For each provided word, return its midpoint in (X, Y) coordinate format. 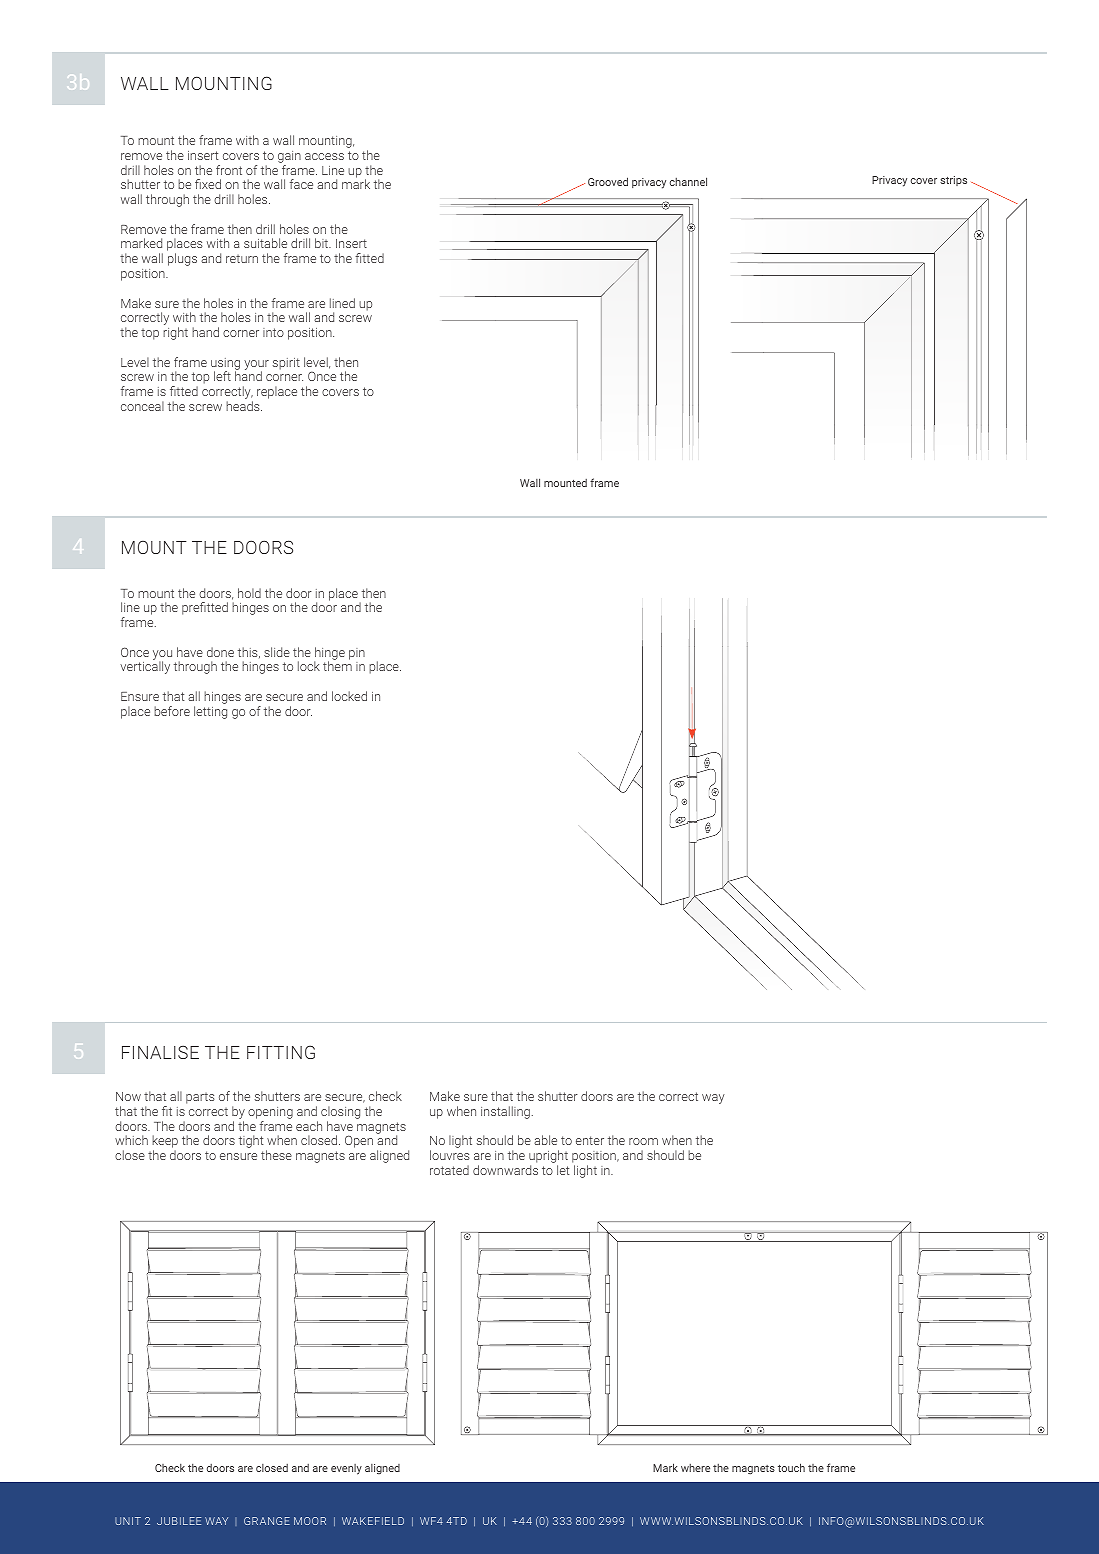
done (220, 652)
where (695, 1468)
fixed (208, 184)
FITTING (281, 1052)
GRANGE (267, 1521)
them (337, 666)
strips (953, 181)
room (643, 1141)
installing (505, 1112)
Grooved (608, 181)
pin (357, 654)
